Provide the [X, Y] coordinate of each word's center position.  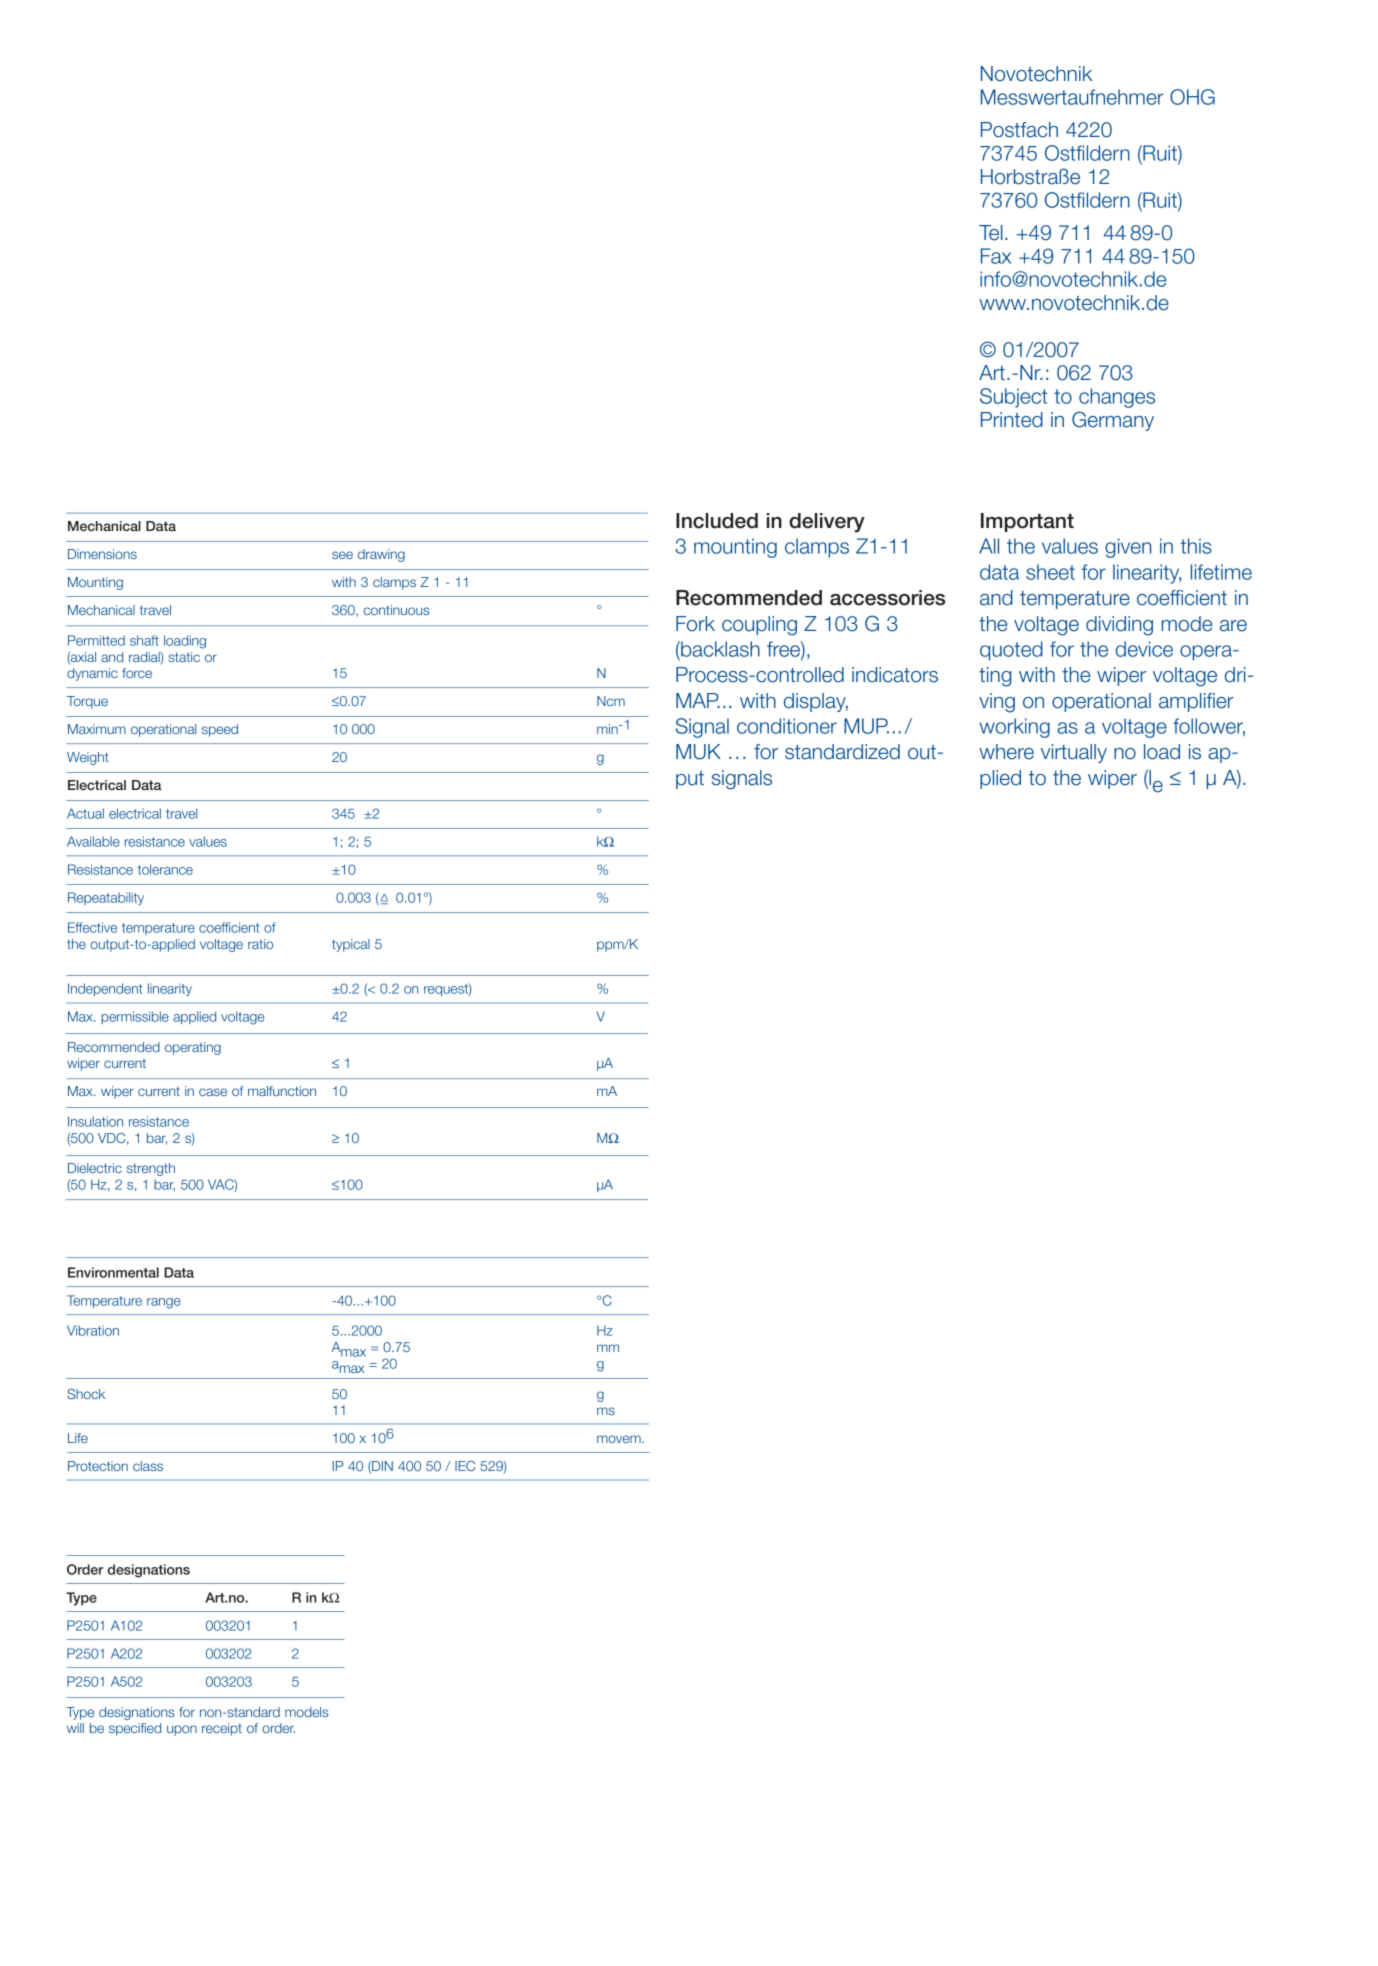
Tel [991, 233]
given [1128, 548]
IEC [465, 1466]
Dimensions [102, 554]
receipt [222, 1729]
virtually [1074, 753]
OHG [1192, 97]
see [342, 555]
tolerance [165, 869]
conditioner [787, 726]
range [164, 1303]
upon [182, 1730]
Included [717, 521]
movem [620, 1439]
